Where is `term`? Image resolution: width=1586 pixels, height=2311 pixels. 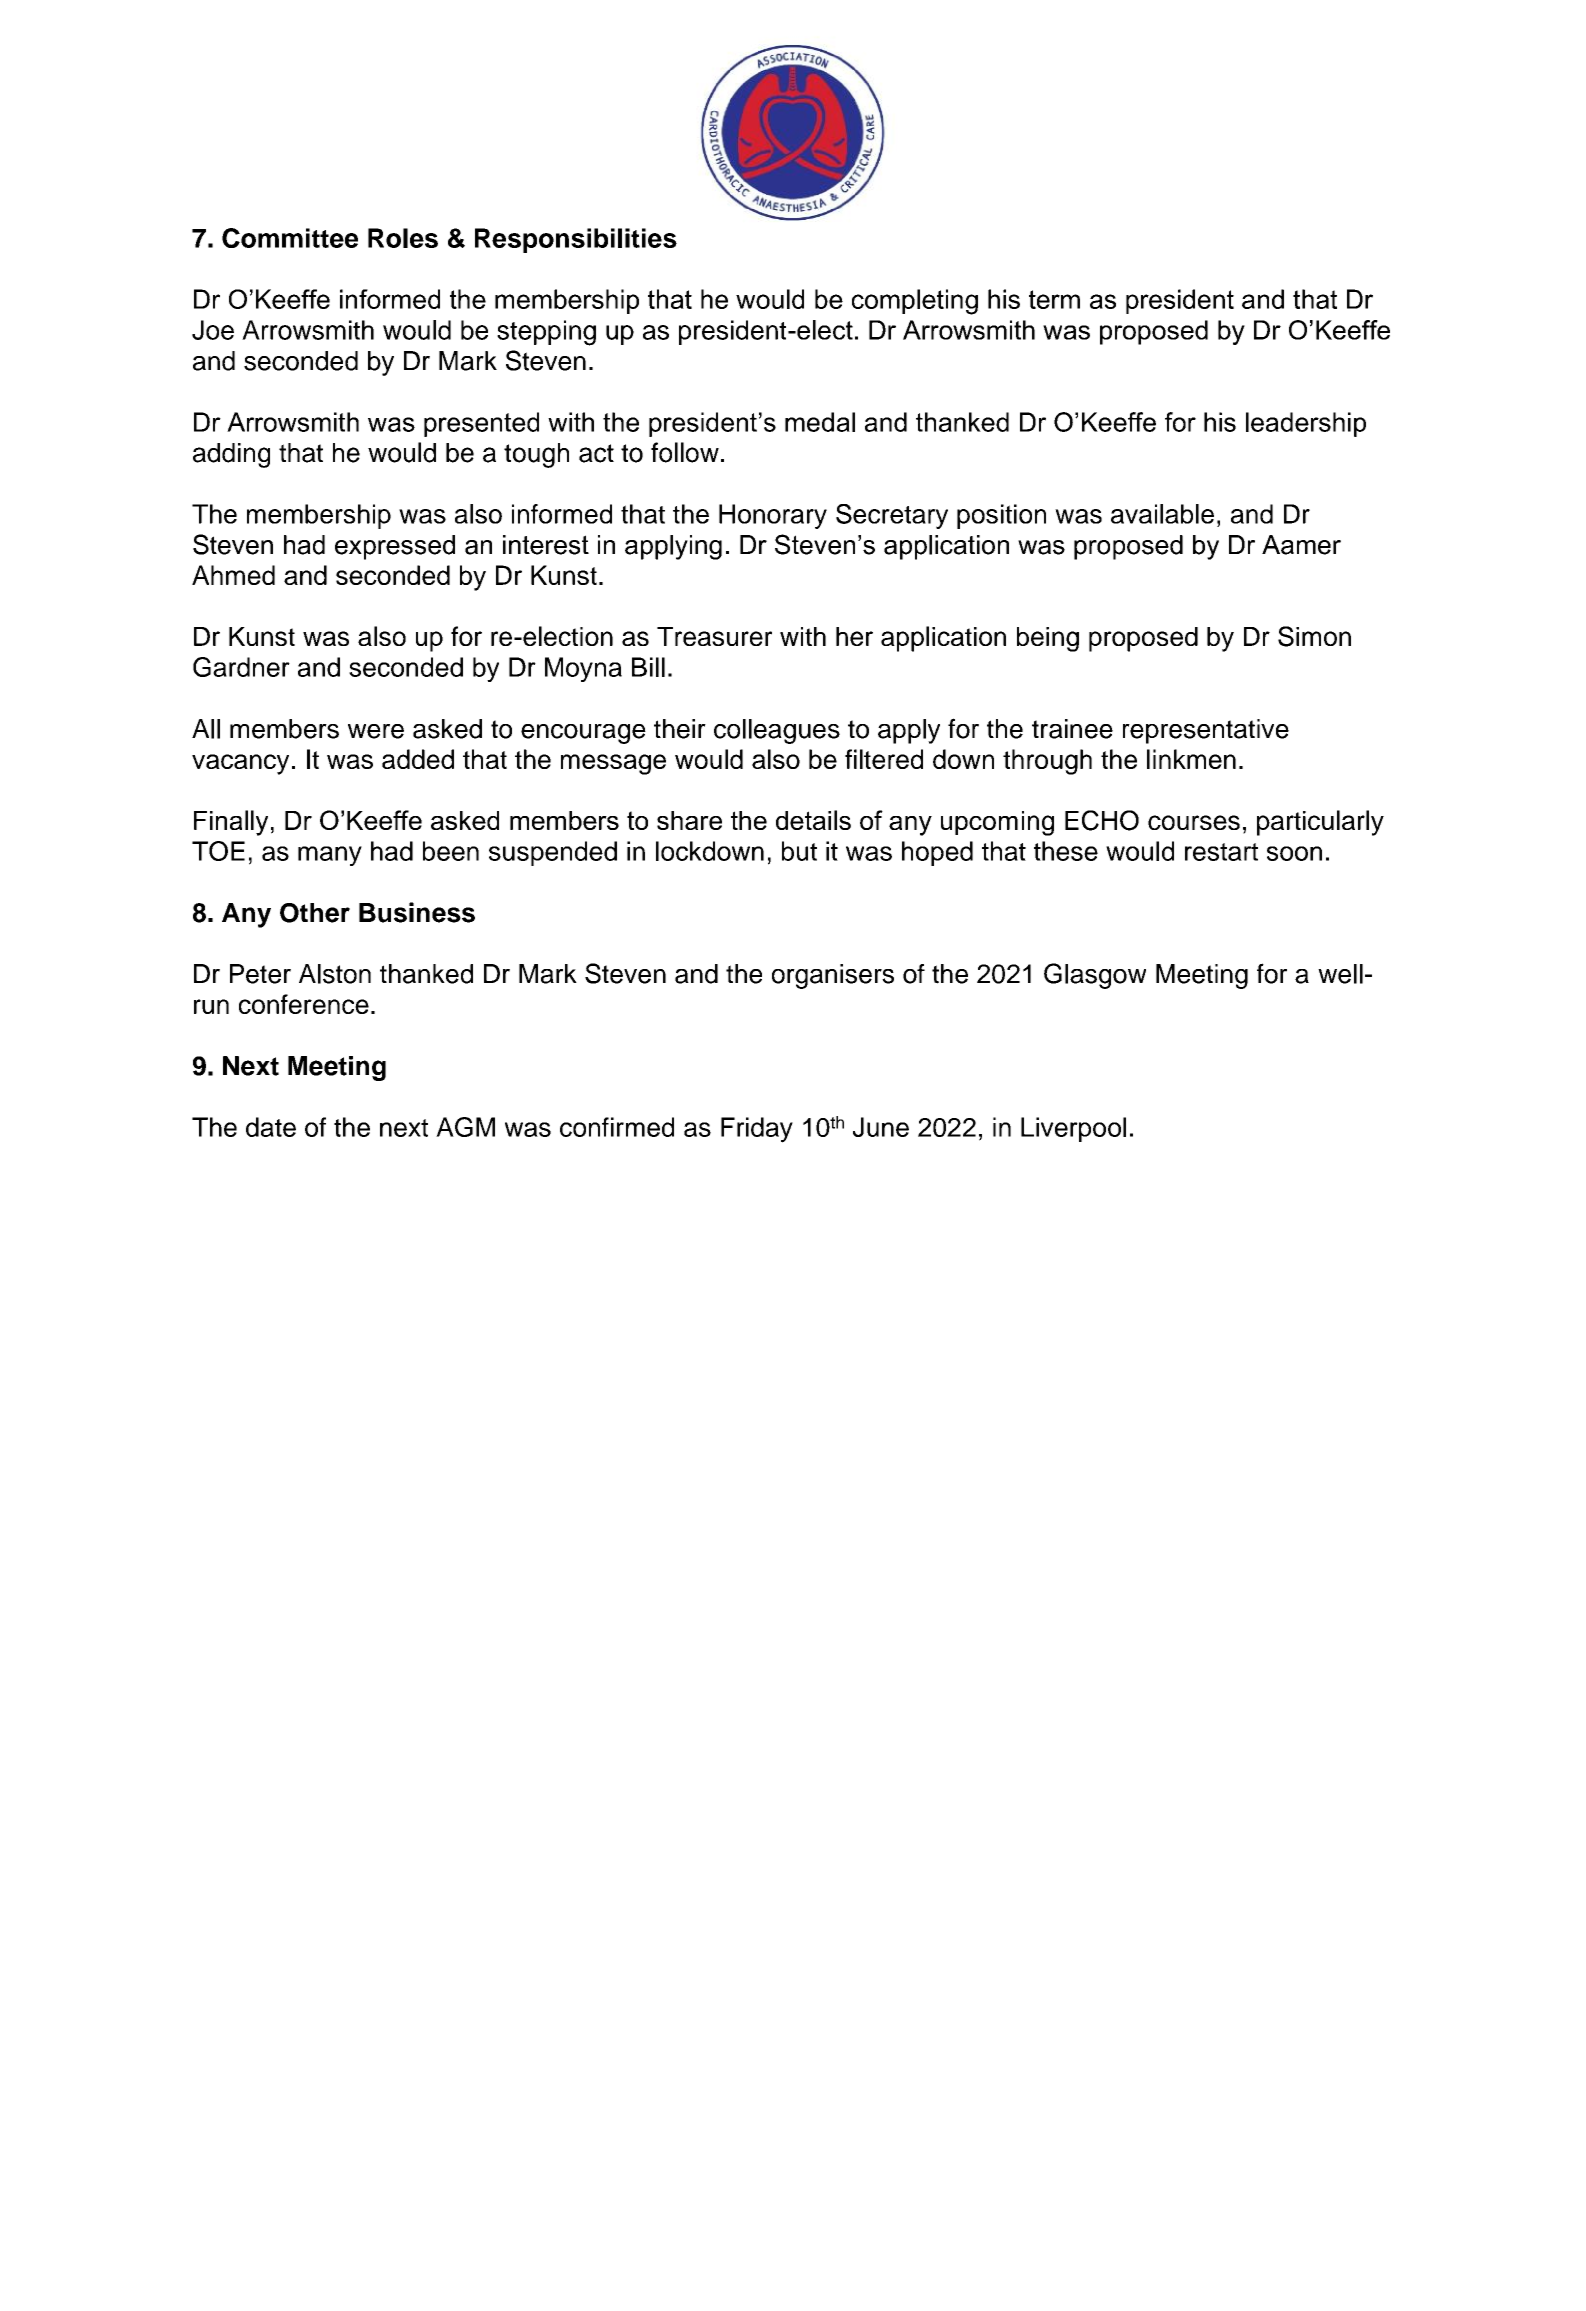 term is located at coordinates (1054, 299).
